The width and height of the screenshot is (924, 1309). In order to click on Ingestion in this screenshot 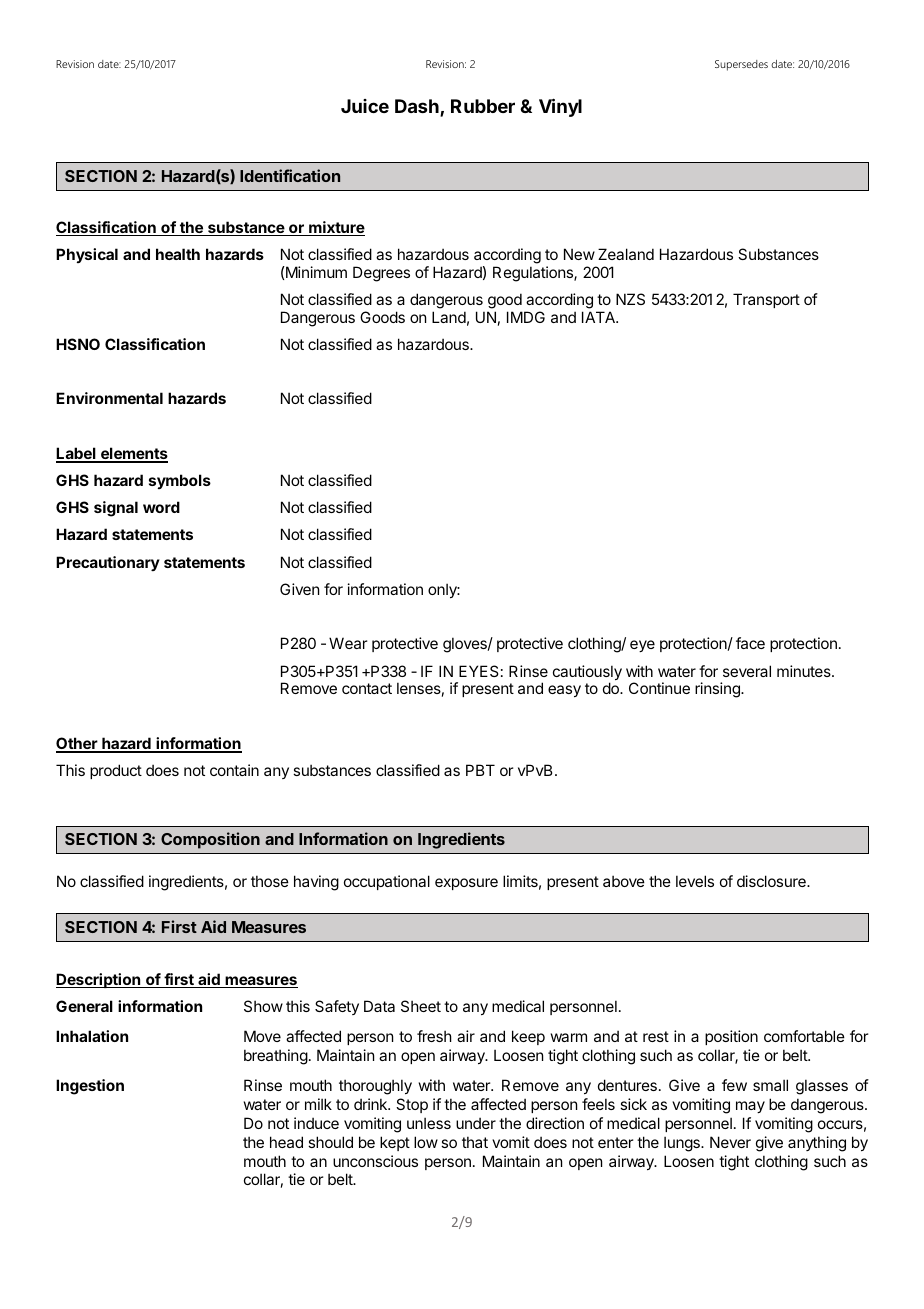, I will do `click(90, 1087)`.
